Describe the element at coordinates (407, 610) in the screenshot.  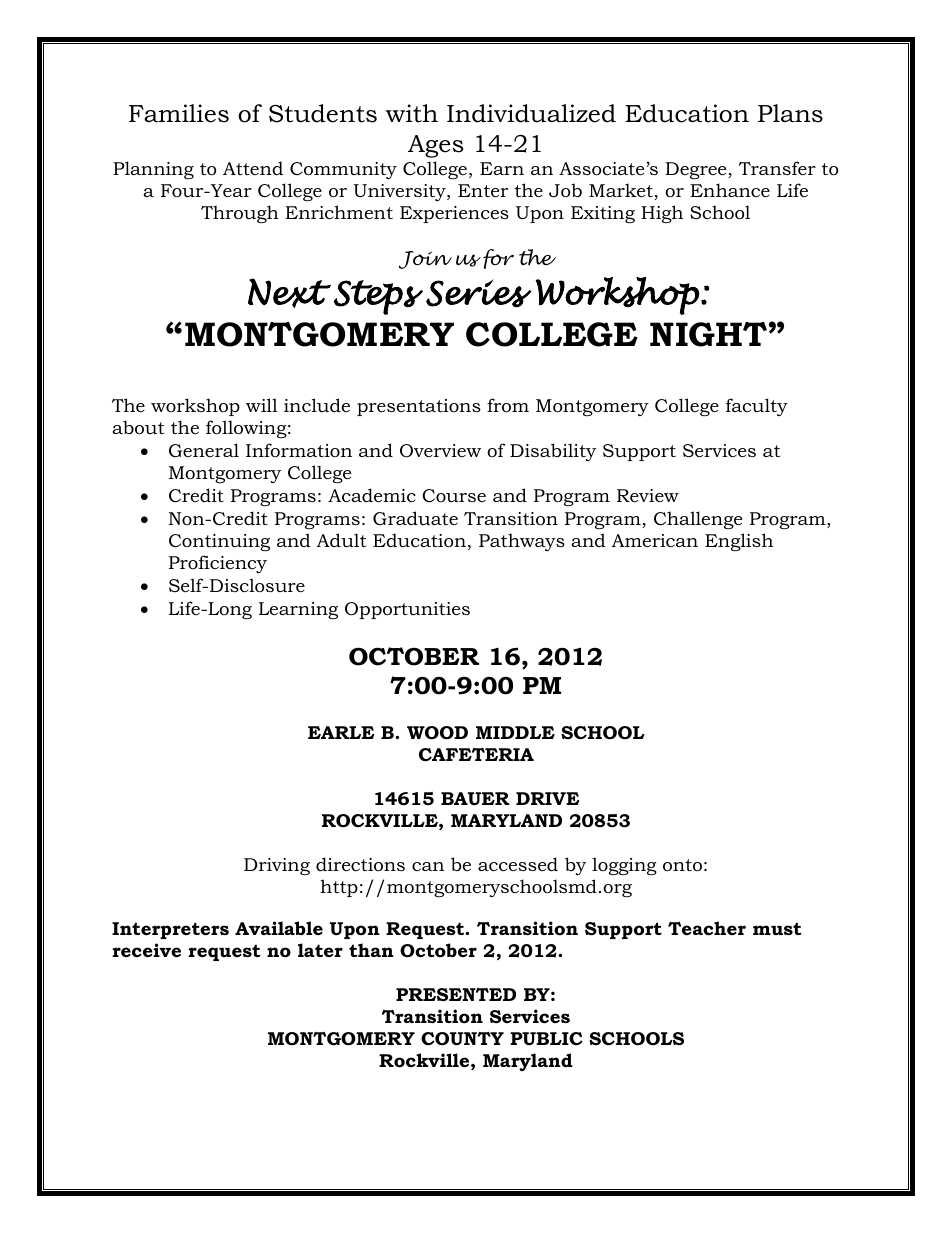
I see `Opportunities` at that location.
